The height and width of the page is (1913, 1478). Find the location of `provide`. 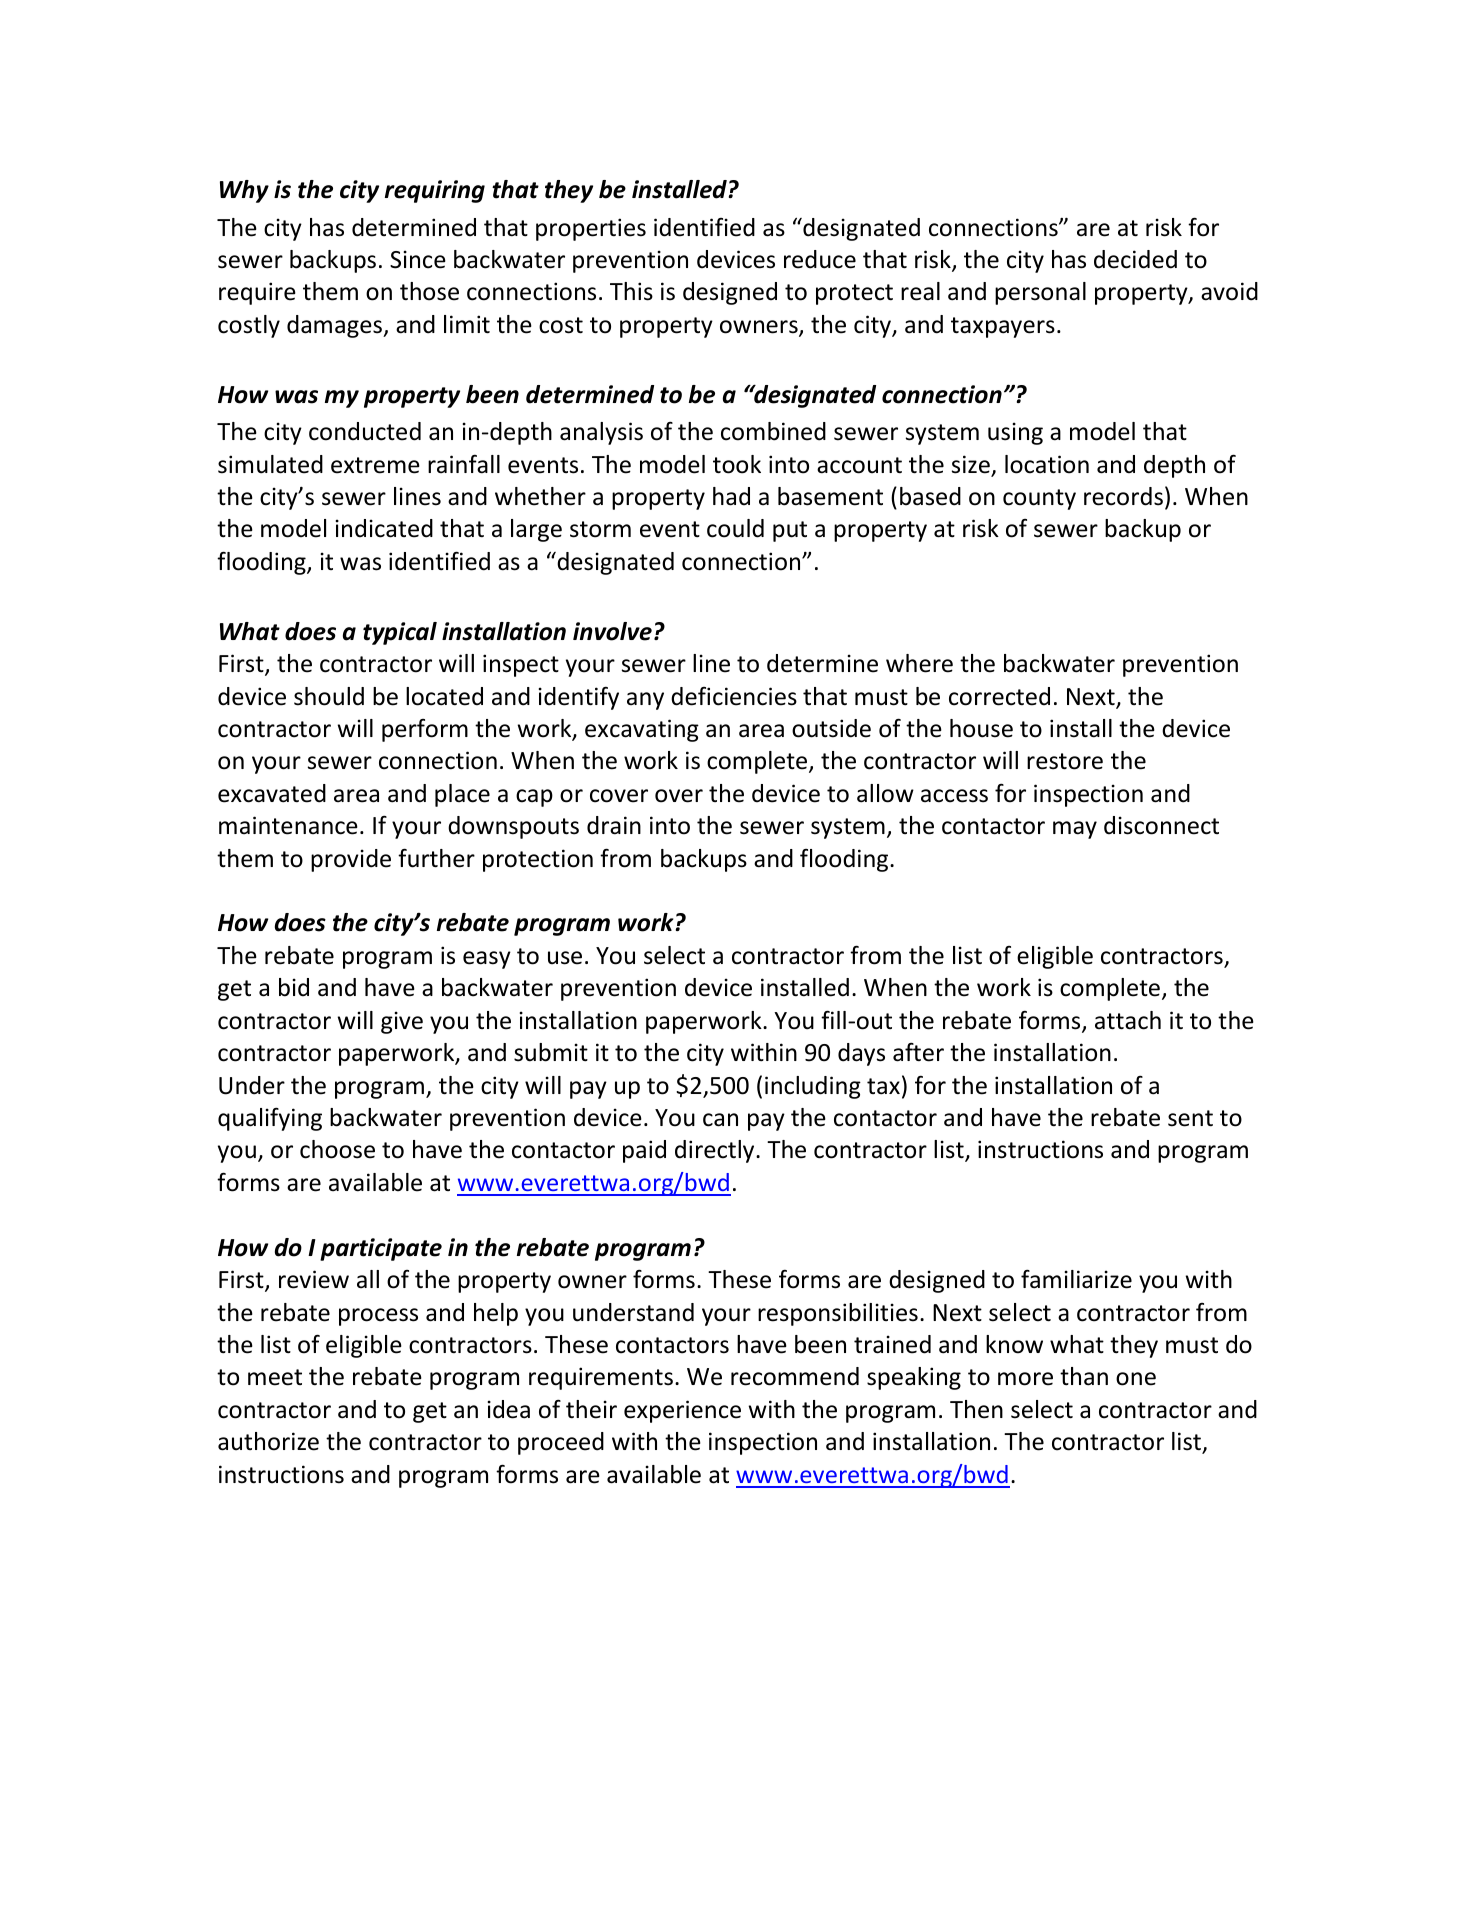

provide is located at coordinates (351, 860).
